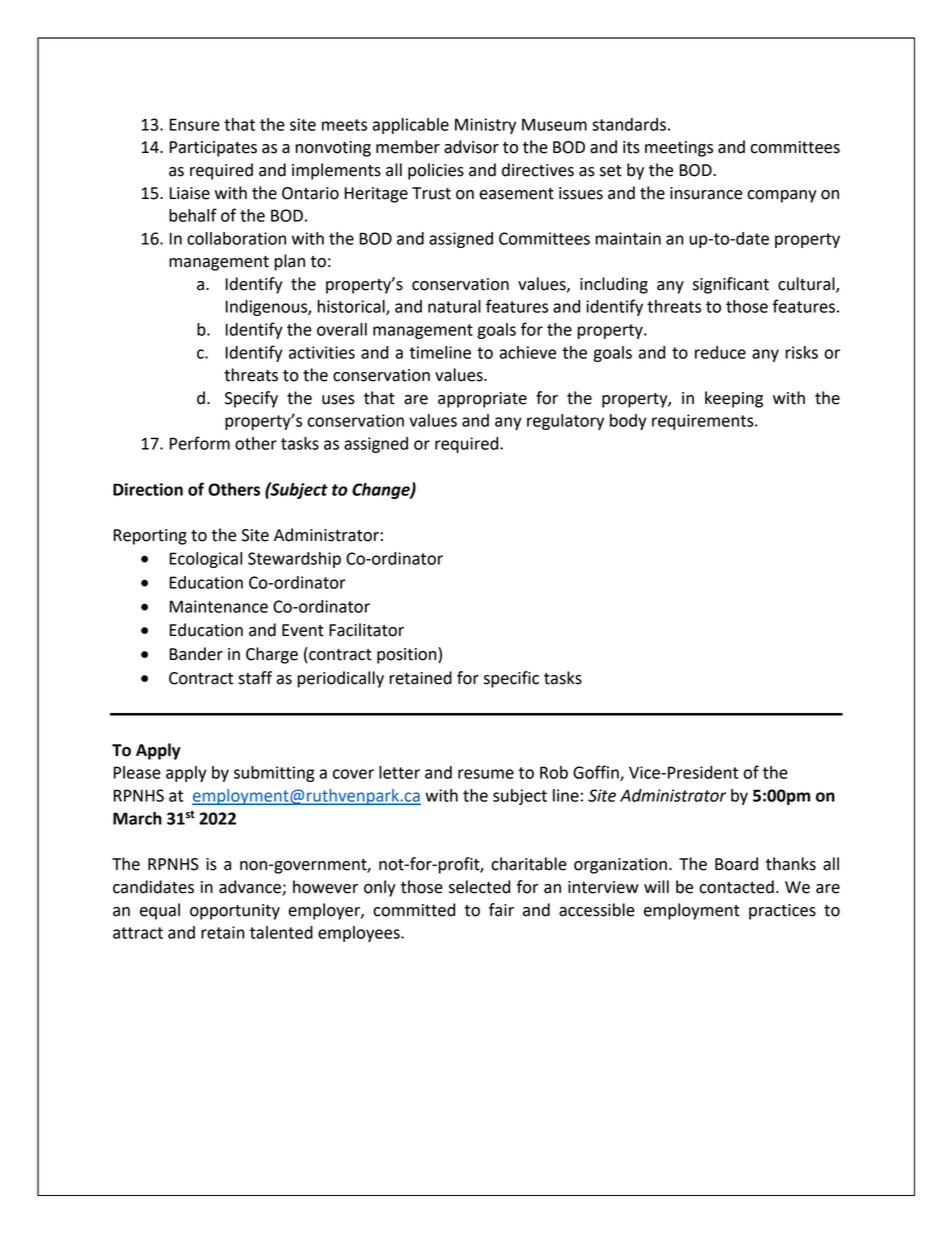 The width and height of the image is (952, 1233). What do you see at coordinates (554, 772) in the image?
I see `Rob` at bounding box center [554, 772].
